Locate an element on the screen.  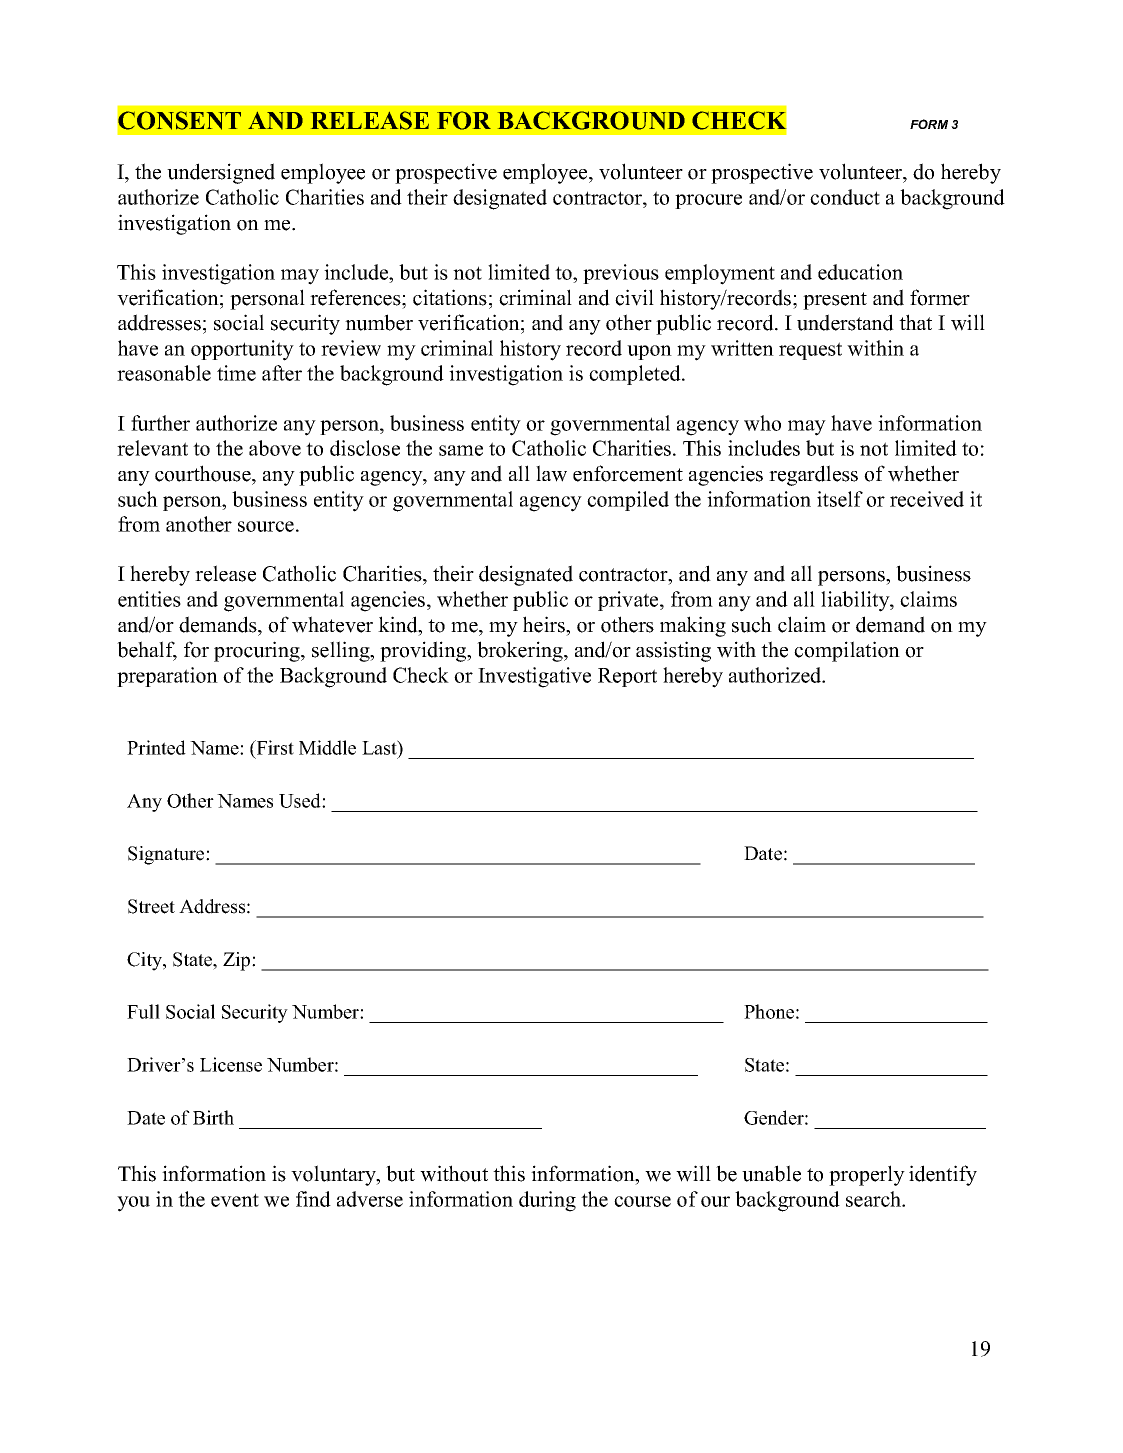
law is located at coordinates (551, 473).
